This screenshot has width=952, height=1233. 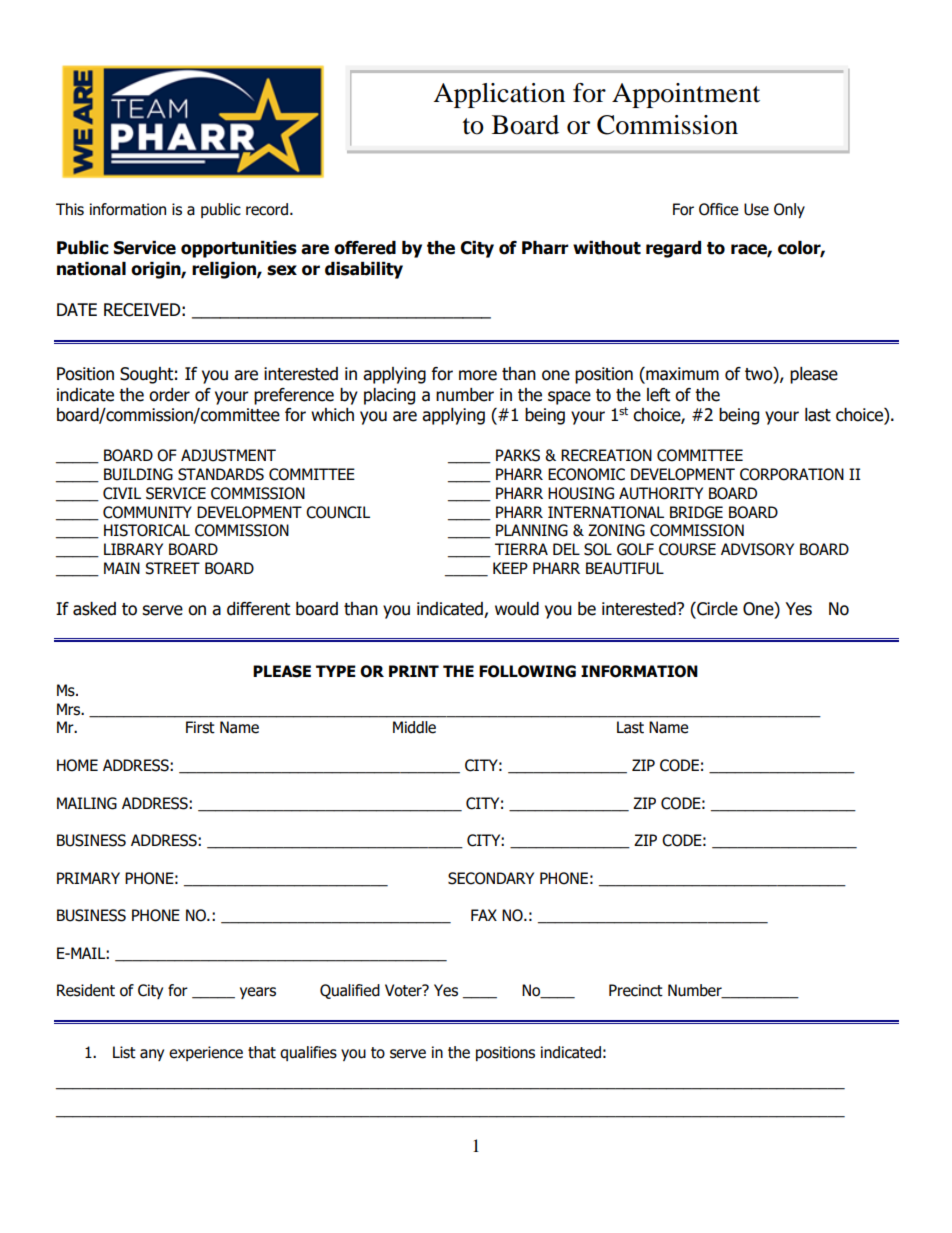 I want to click on Middle, so click(x=414, y=727).
